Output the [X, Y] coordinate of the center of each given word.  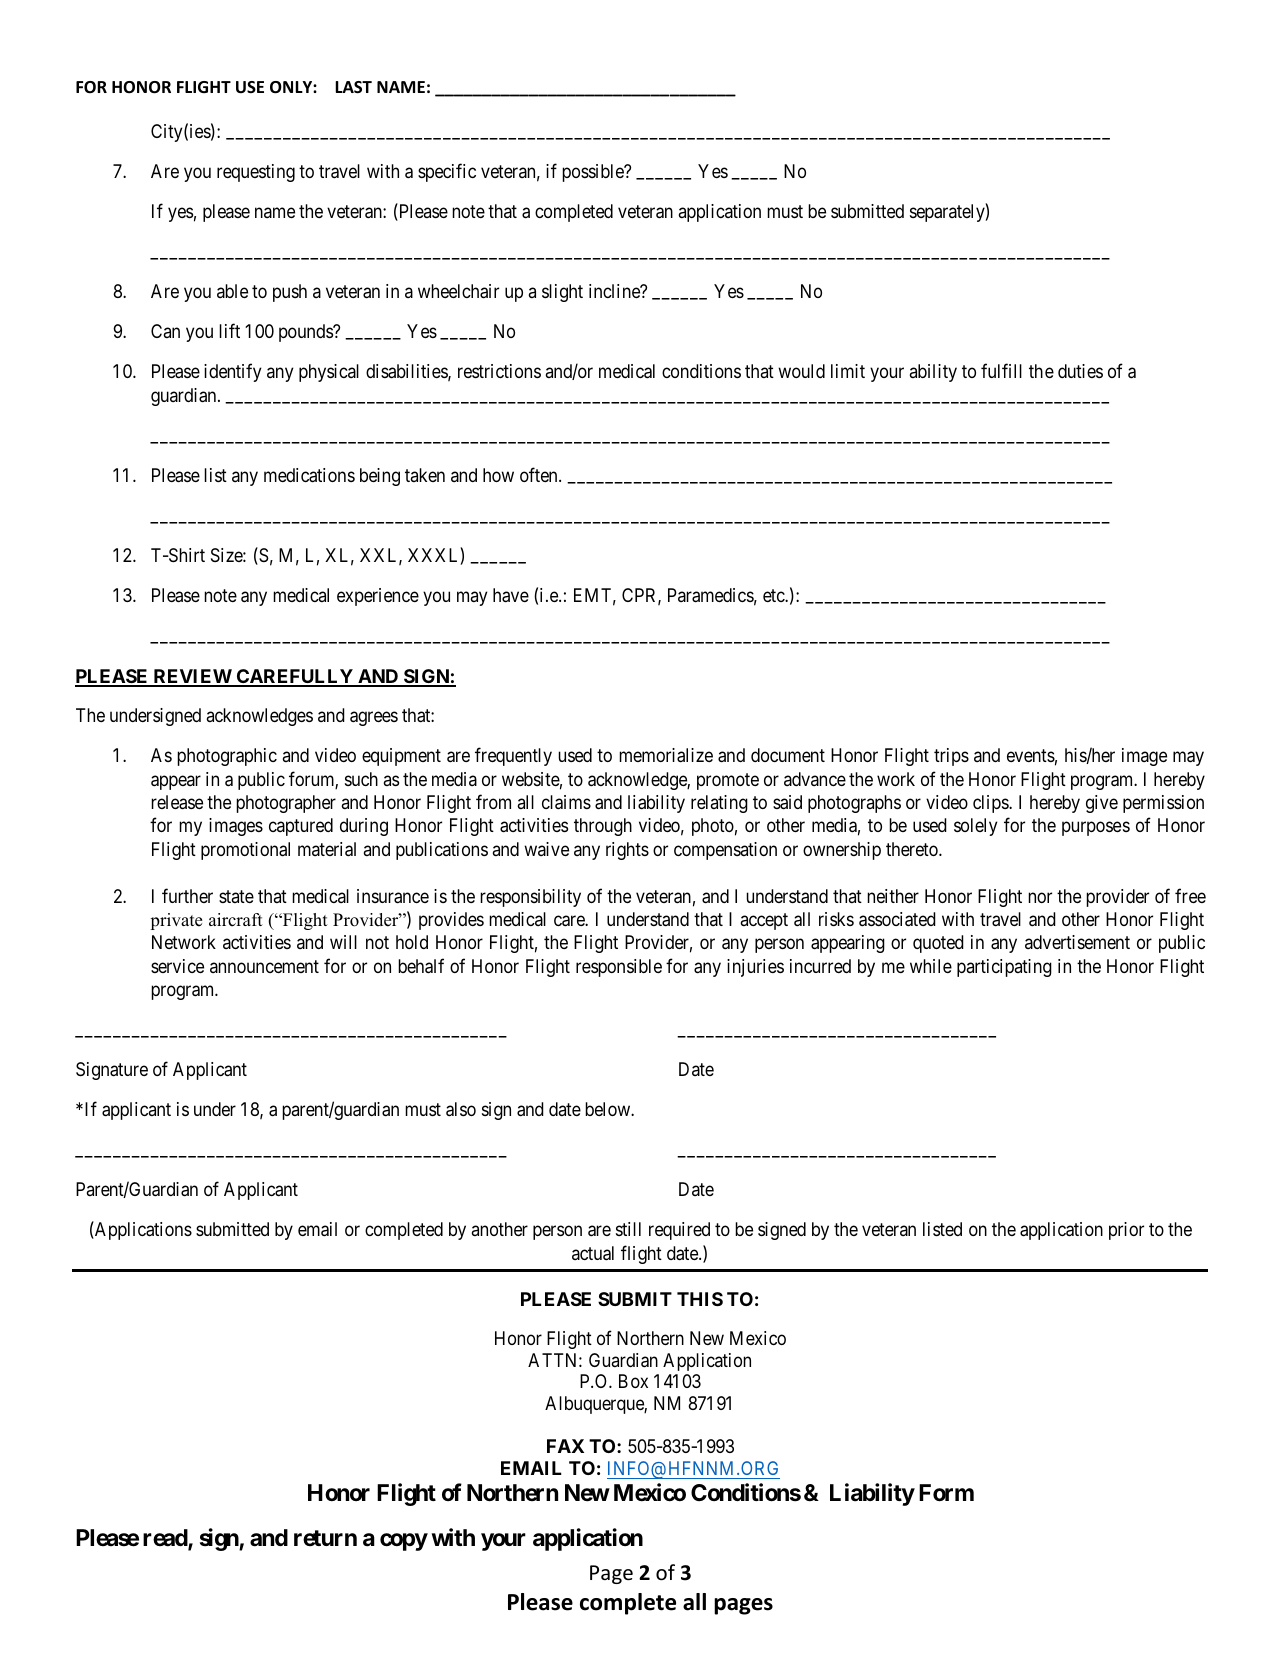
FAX [565, 1446]
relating [719, 804]
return [325, 1538]
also [461, 1109]
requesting [256, 173]
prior [1126, 1231]
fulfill [1001, 371]
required [679, 1231]
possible [594, 173]
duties [1080, 371]
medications [309, 475]
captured [301, 827]
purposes [1096, 829]
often [540, 474]
